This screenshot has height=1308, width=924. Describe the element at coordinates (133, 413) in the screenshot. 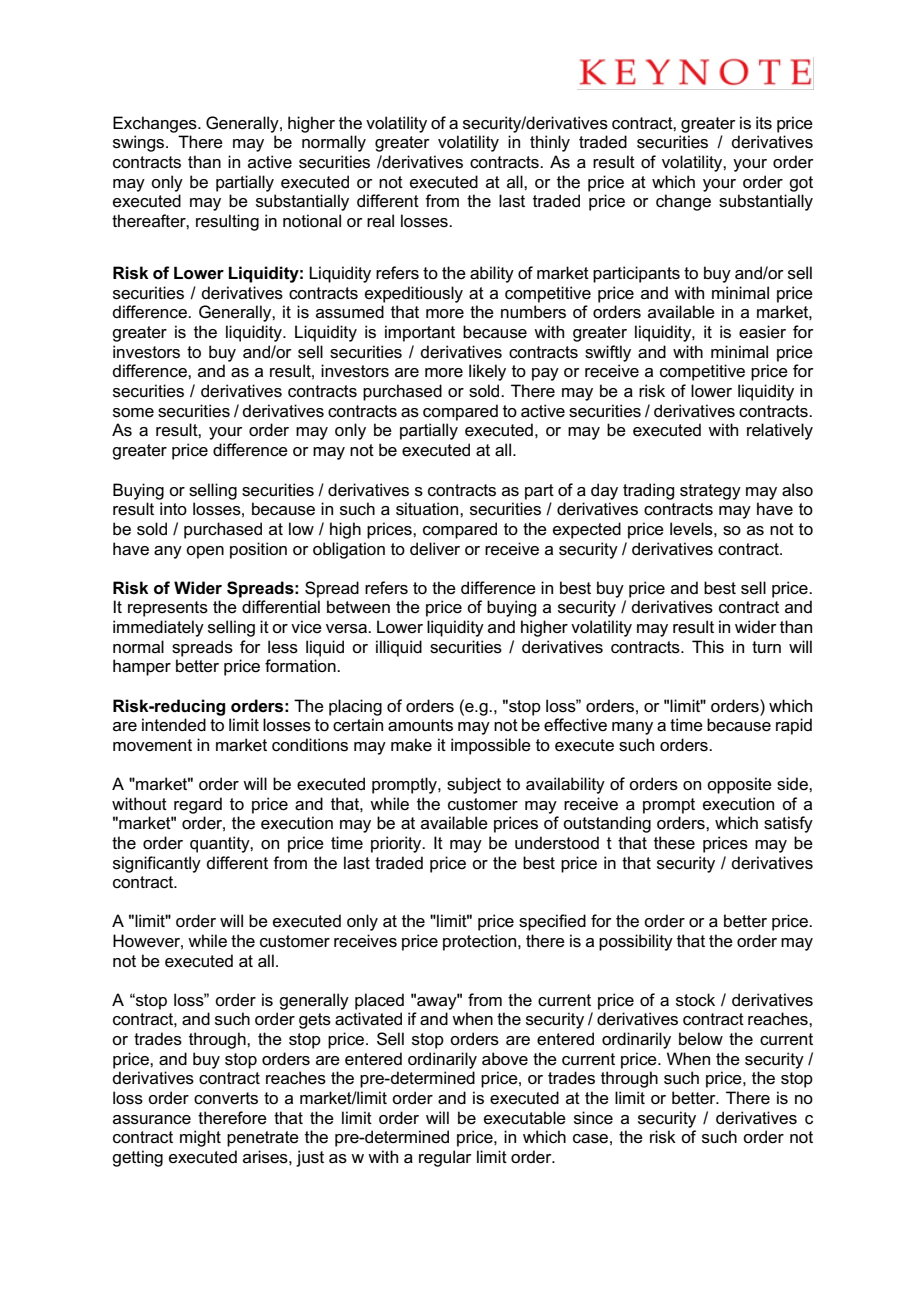

I see `some` at that location.
